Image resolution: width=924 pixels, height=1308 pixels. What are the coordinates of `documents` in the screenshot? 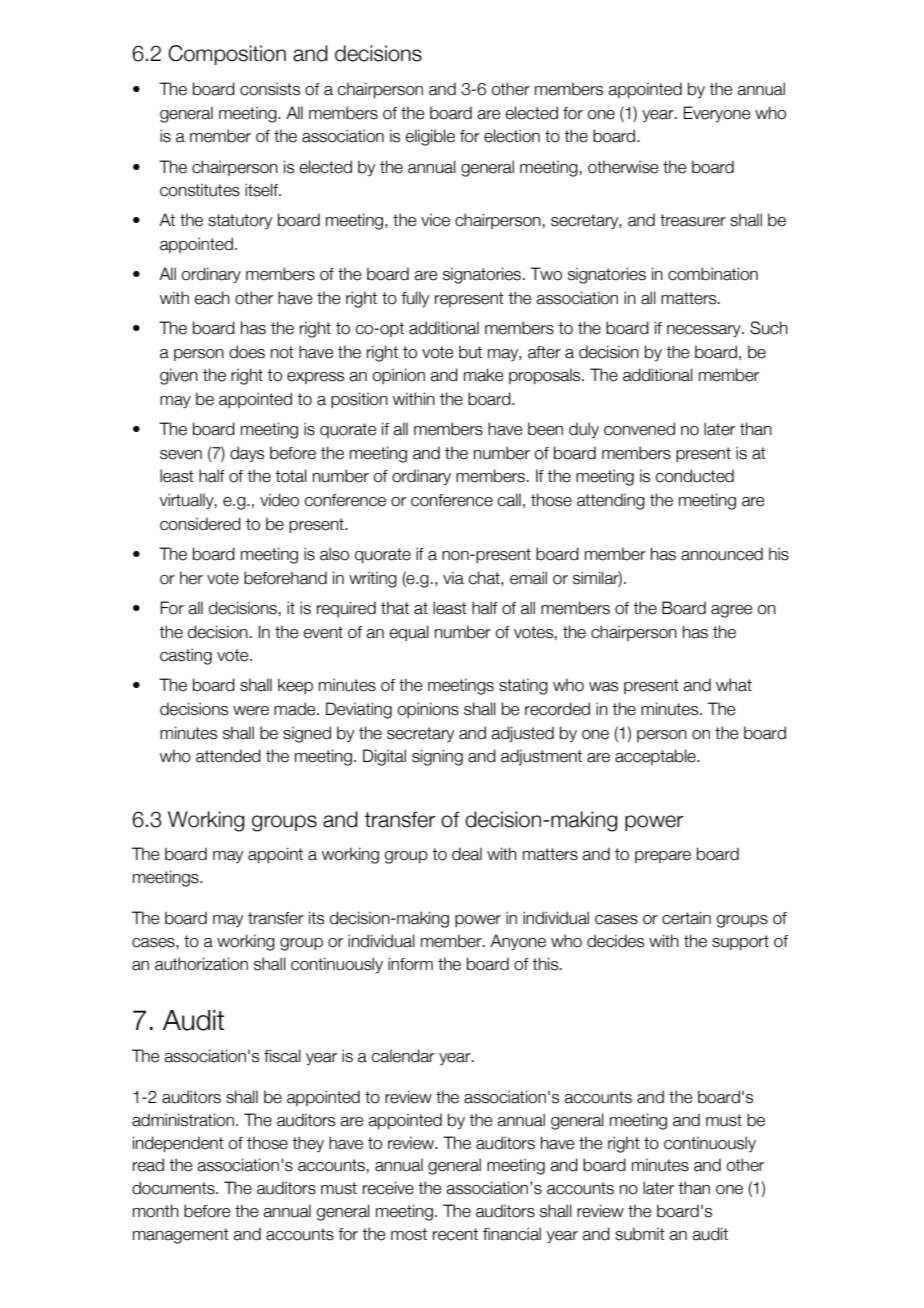 It's located at (174, 1188).
